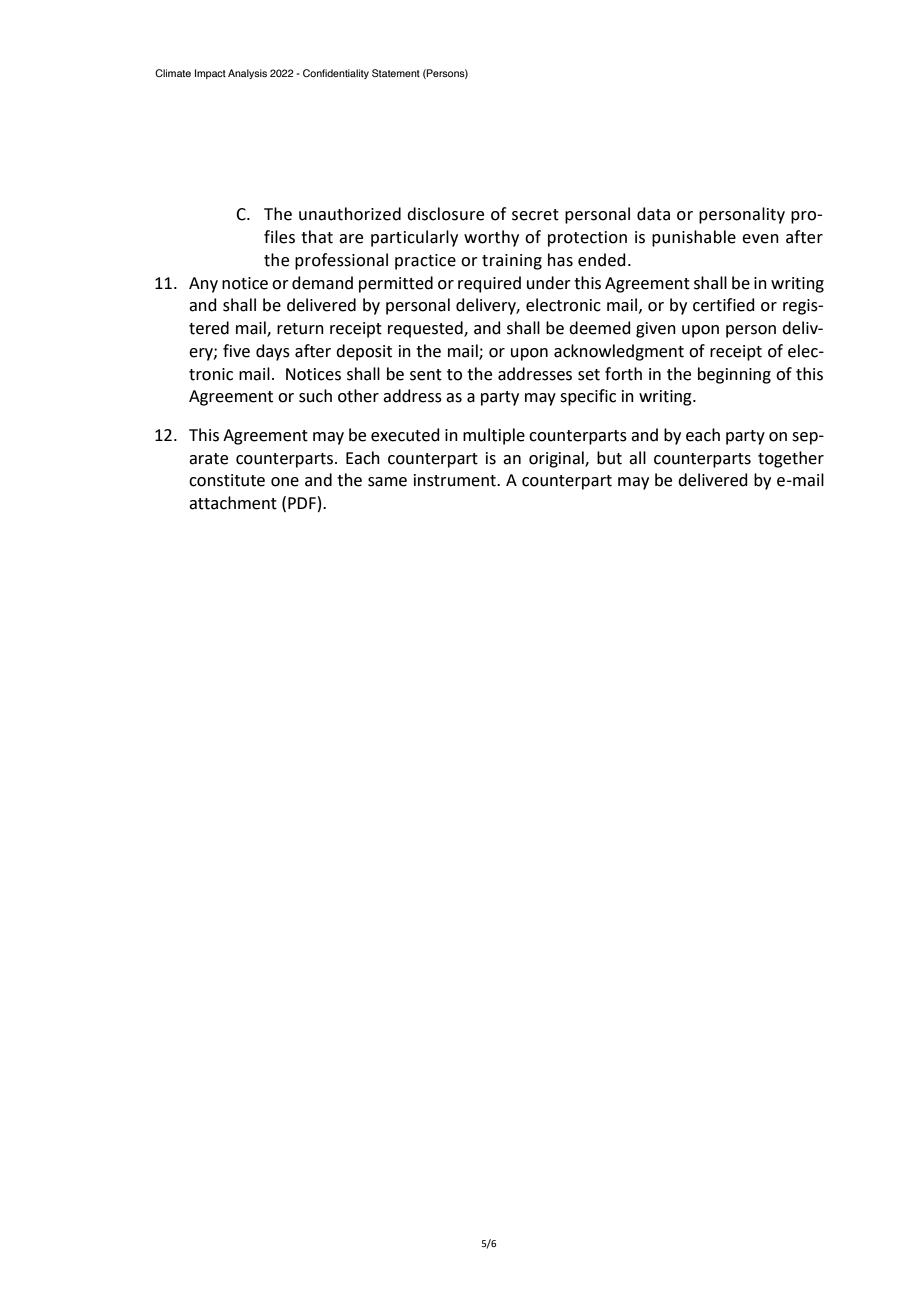 The height and width of the page is (1308, 924). What do you see at coordinates (315, 396) in the page?
I see `such` at bounding box center [315, 396].
